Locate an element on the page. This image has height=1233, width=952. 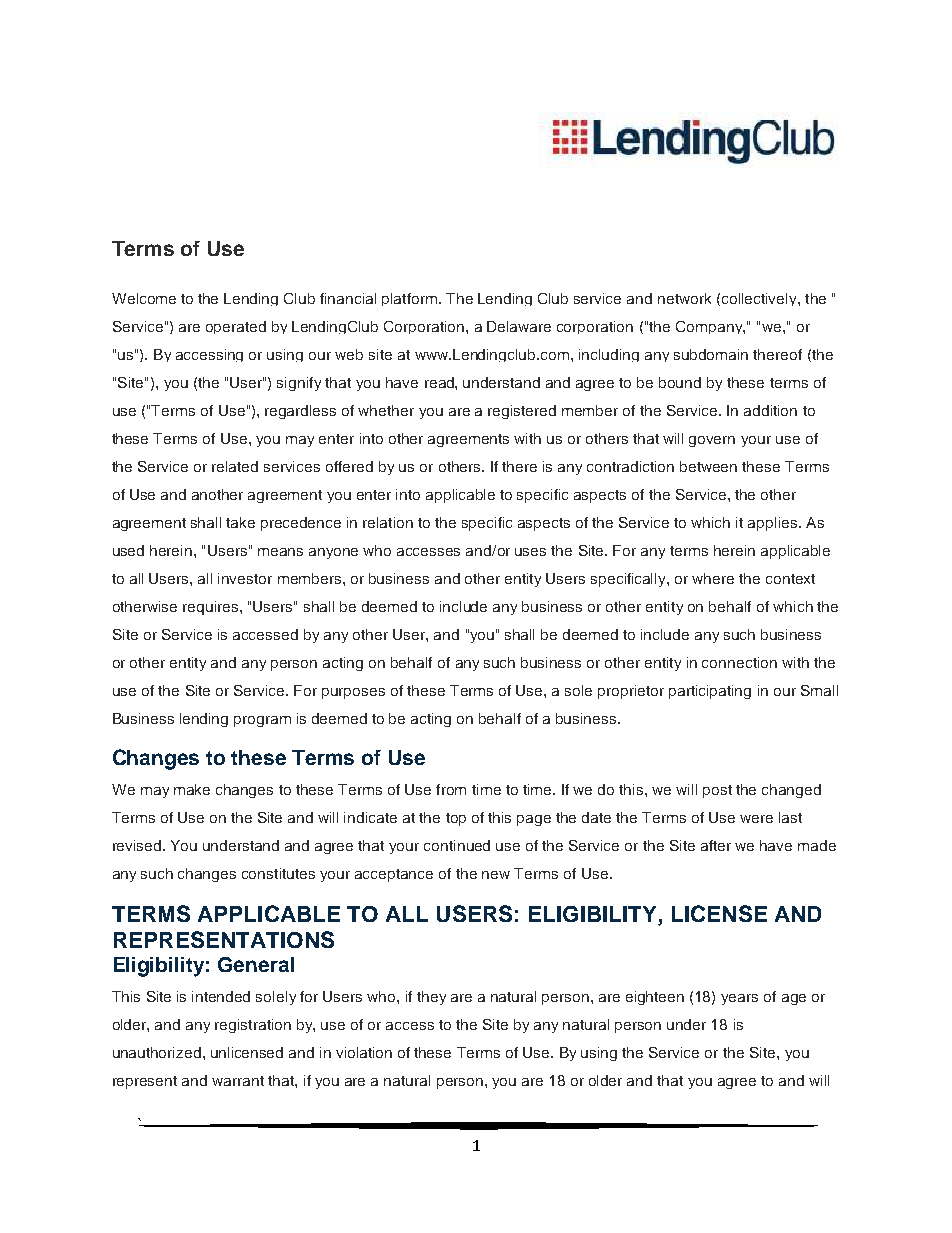
violation is located at coordinates (364, 1052).
